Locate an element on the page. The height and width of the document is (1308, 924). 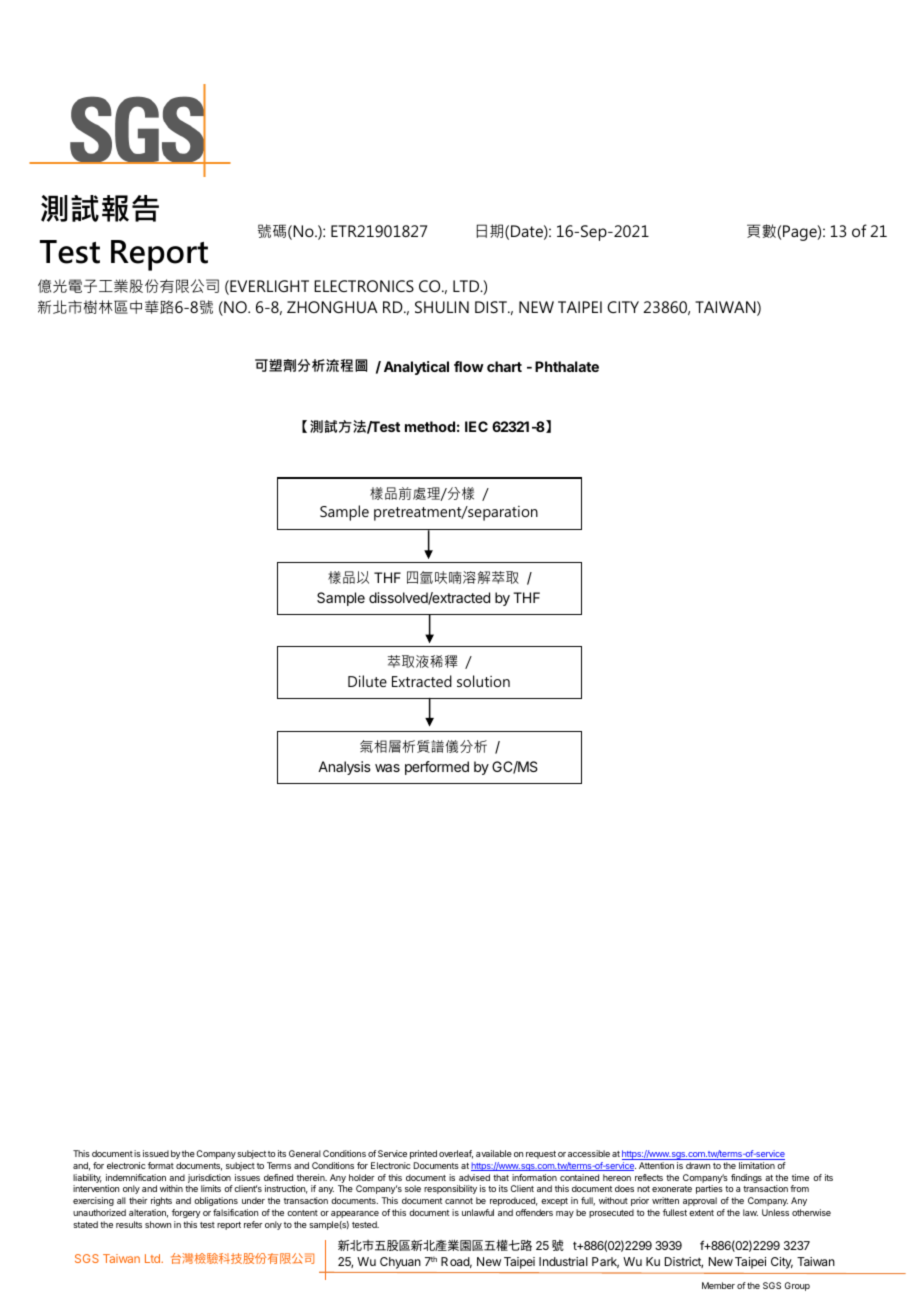
Analytical is located at coordinates (416, 368).
